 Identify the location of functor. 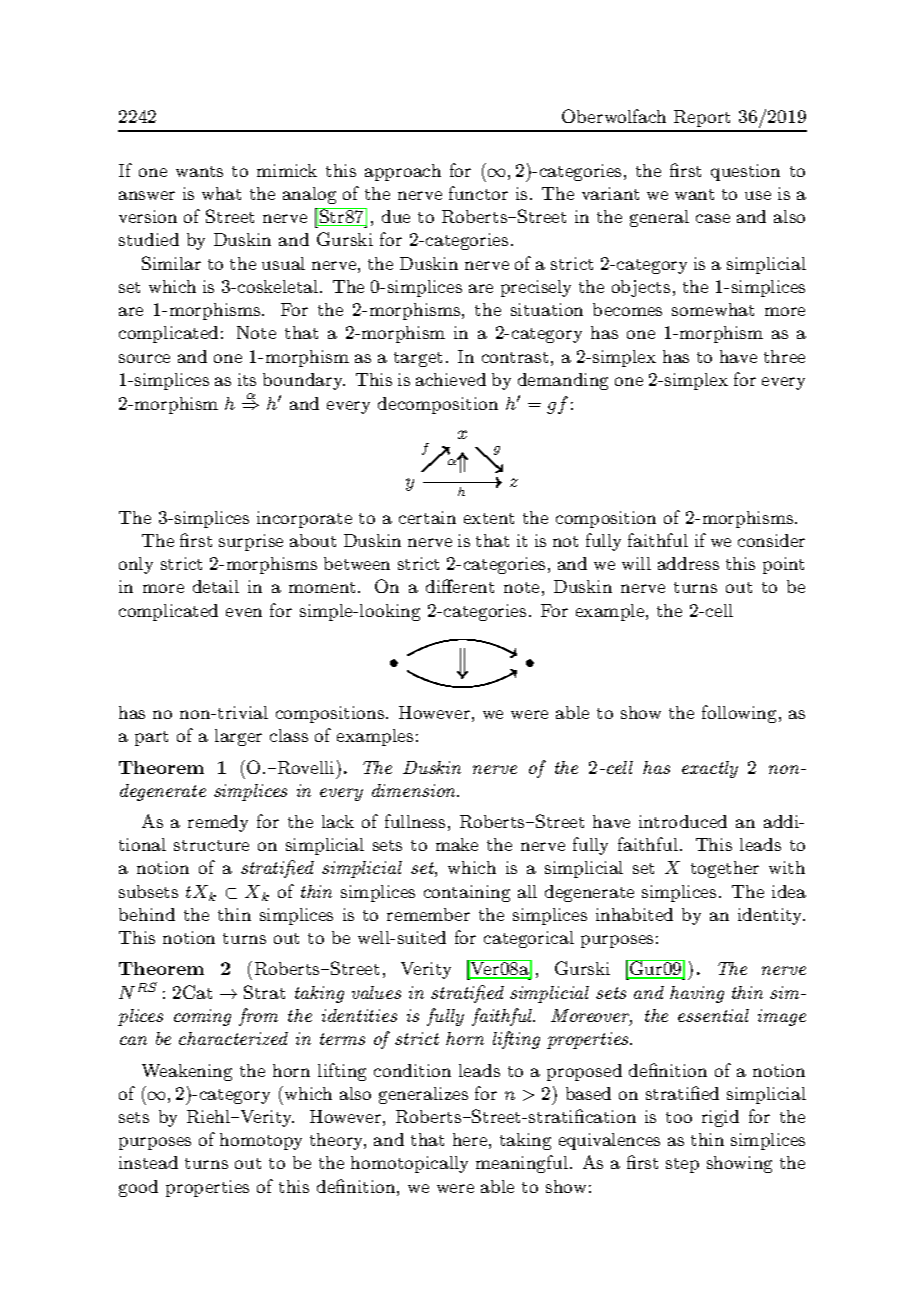
(478, 193).
